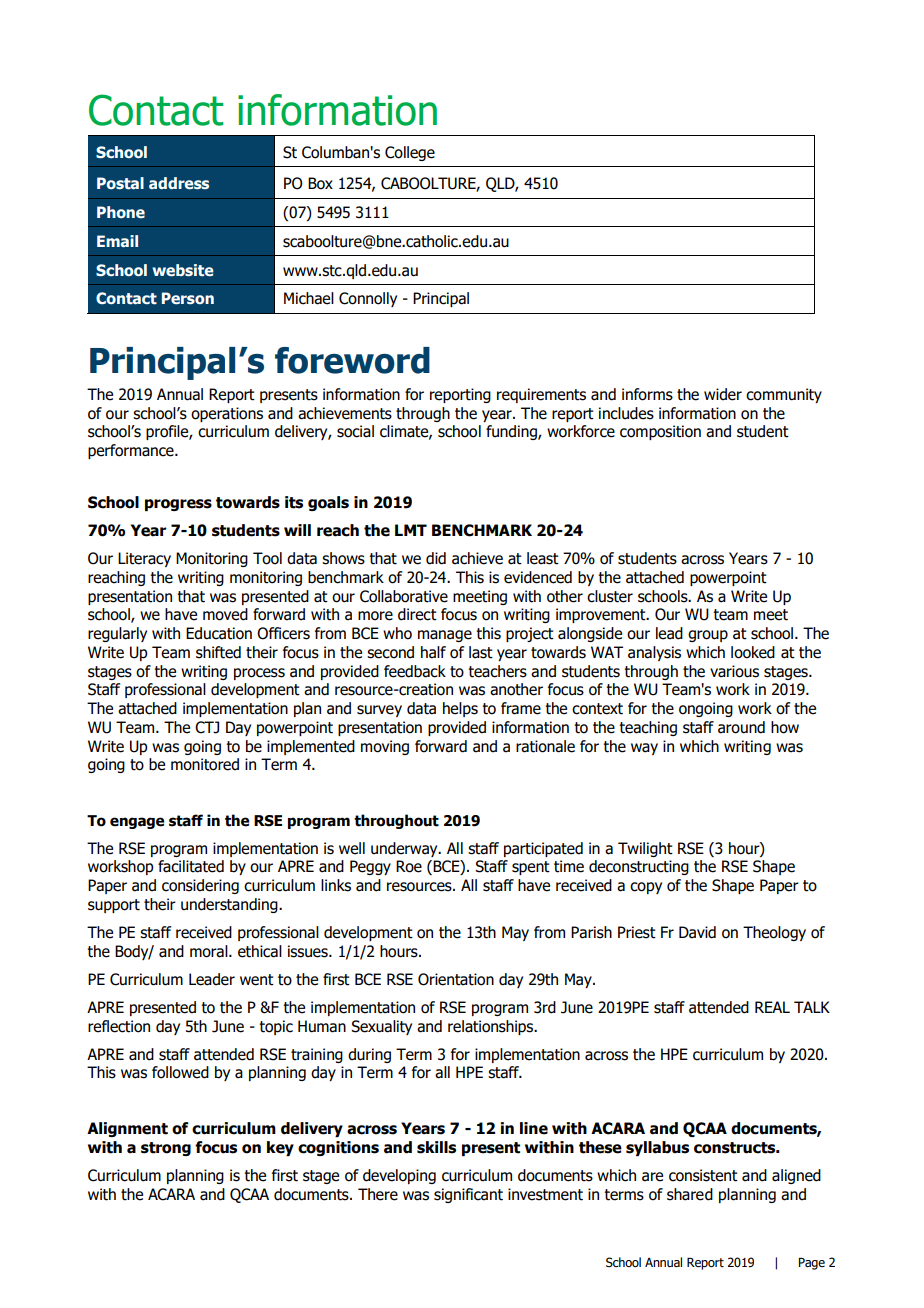 The image size is (924, 1308). I want to click on Orientation, so click(456, 979).
